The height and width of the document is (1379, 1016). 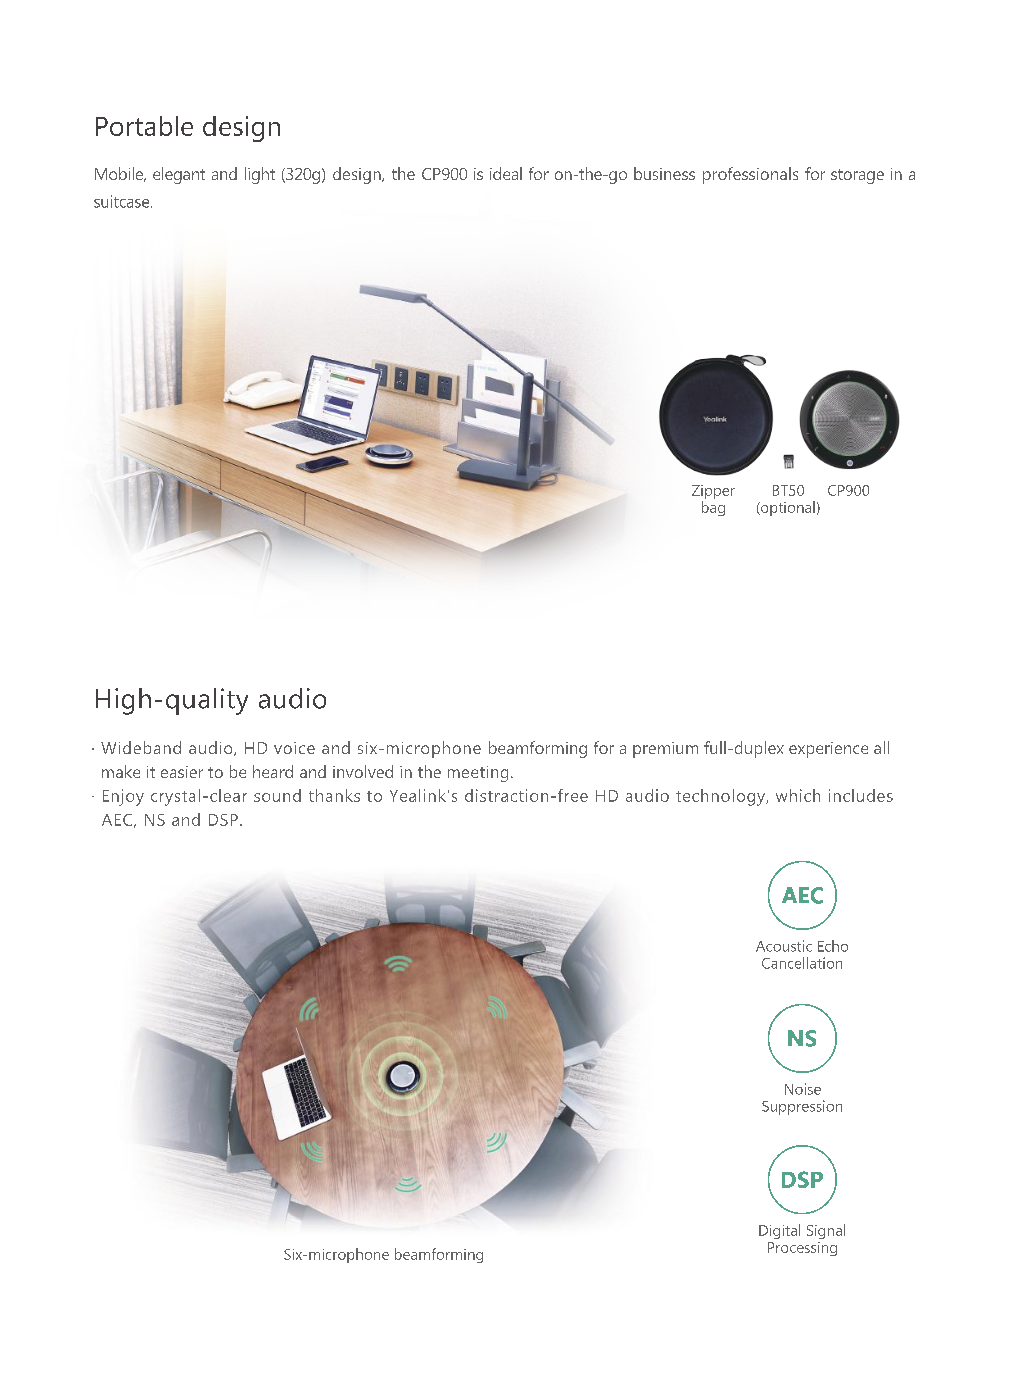 What do you see at coordinates (117, 820) in the document?
I see `AEC` at bounding box center [117, 820].
